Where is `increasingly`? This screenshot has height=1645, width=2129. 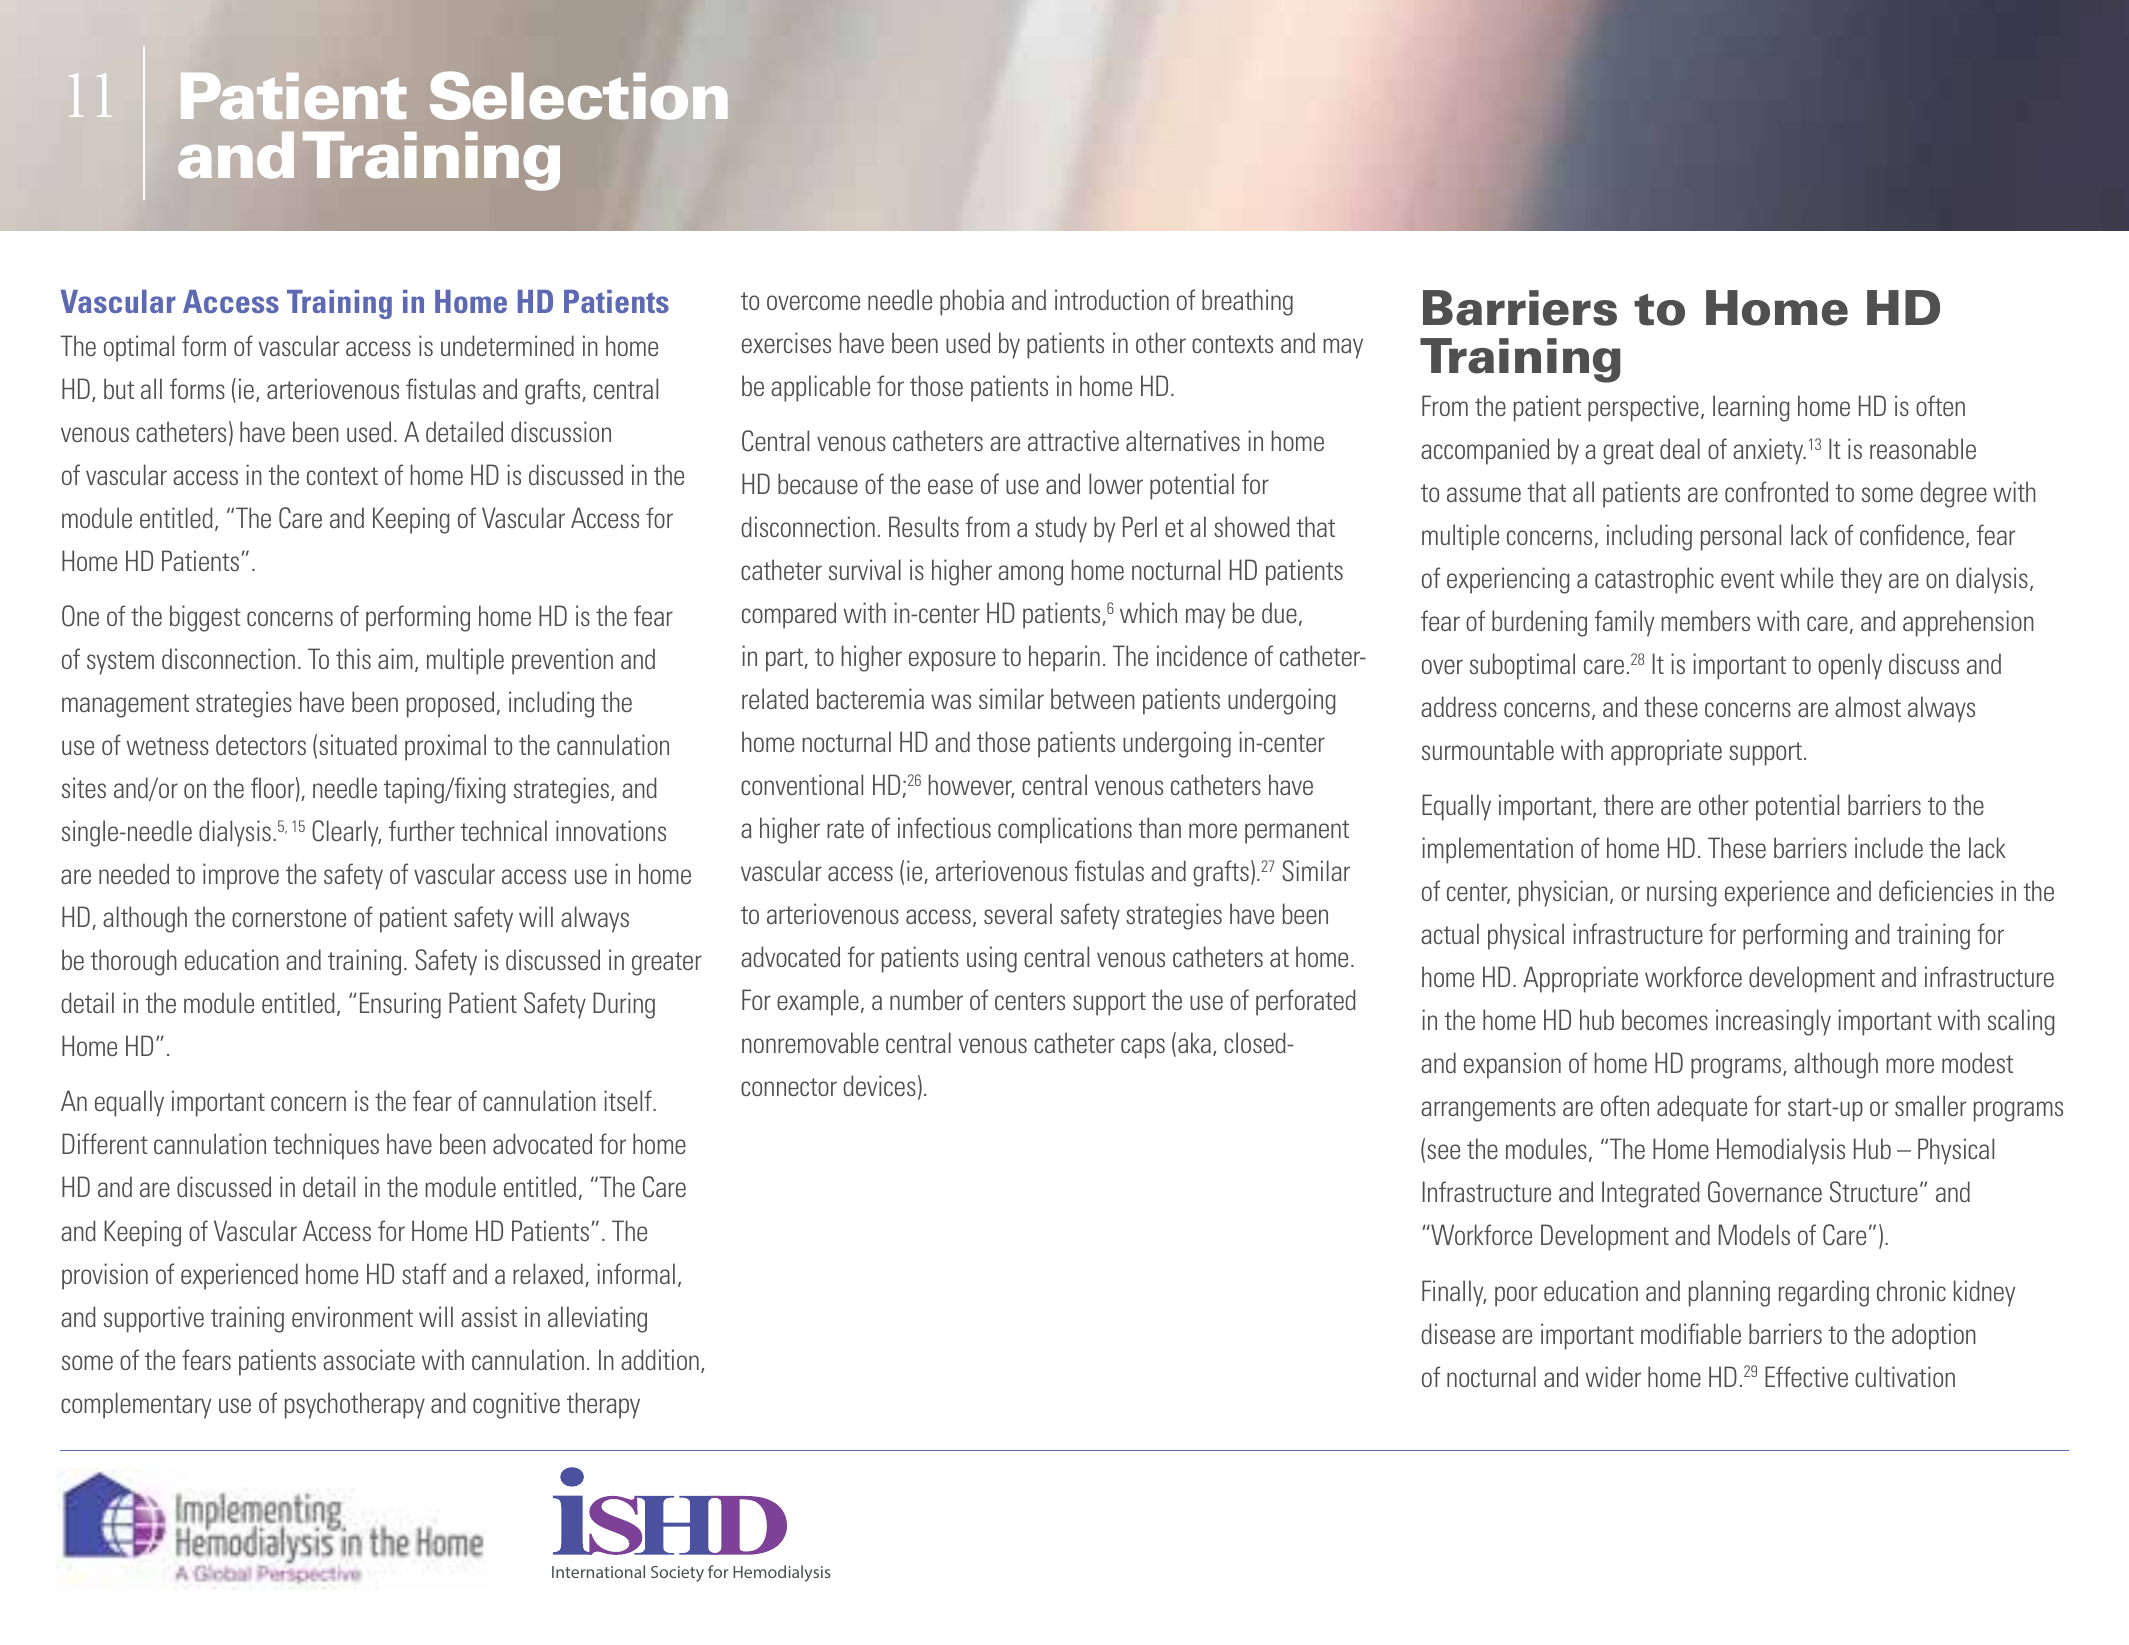 increasingly is located at coordinates (1773, 1022).
